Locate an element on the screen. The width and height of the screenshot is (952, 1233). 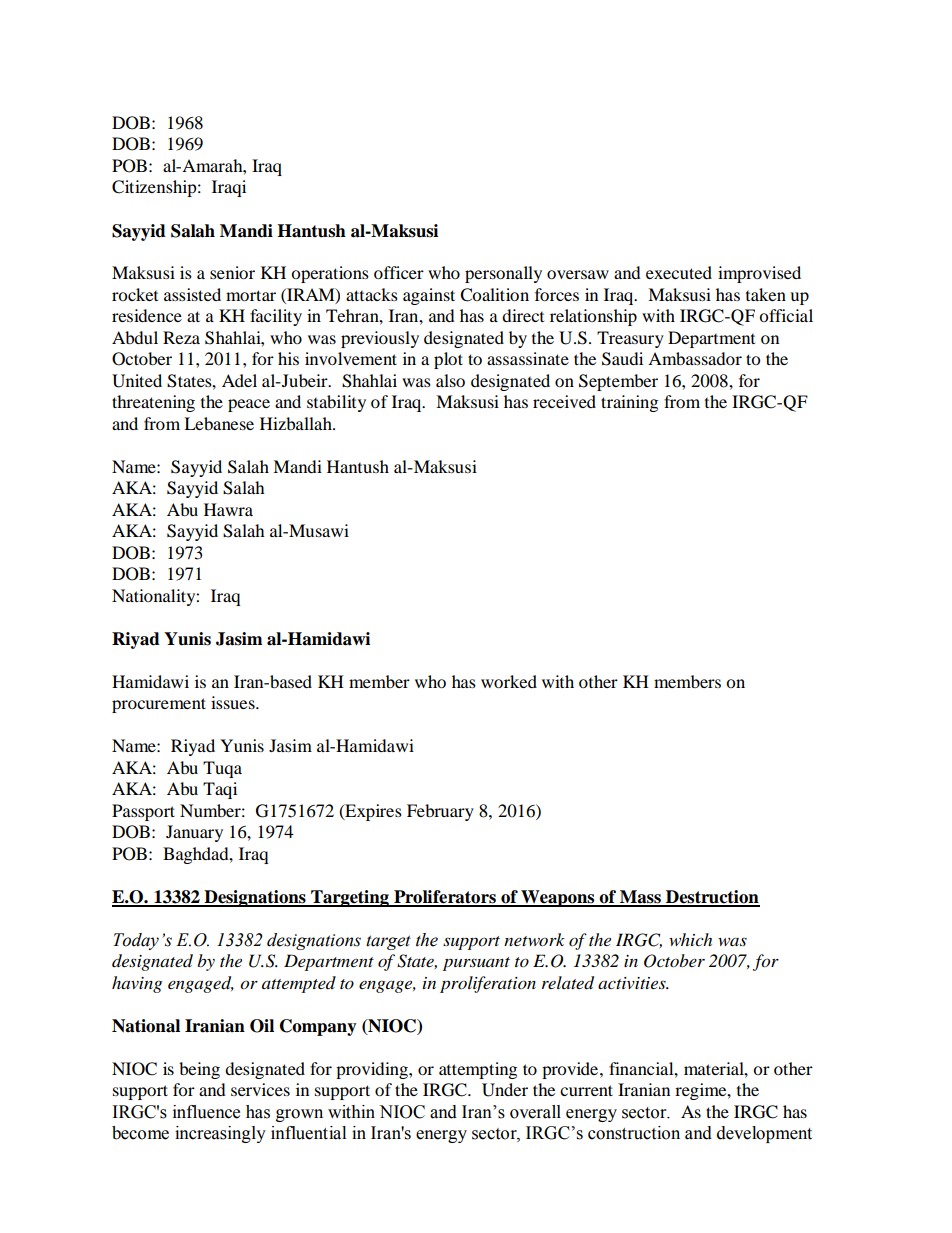
also is located at coordinates (450, 380).
